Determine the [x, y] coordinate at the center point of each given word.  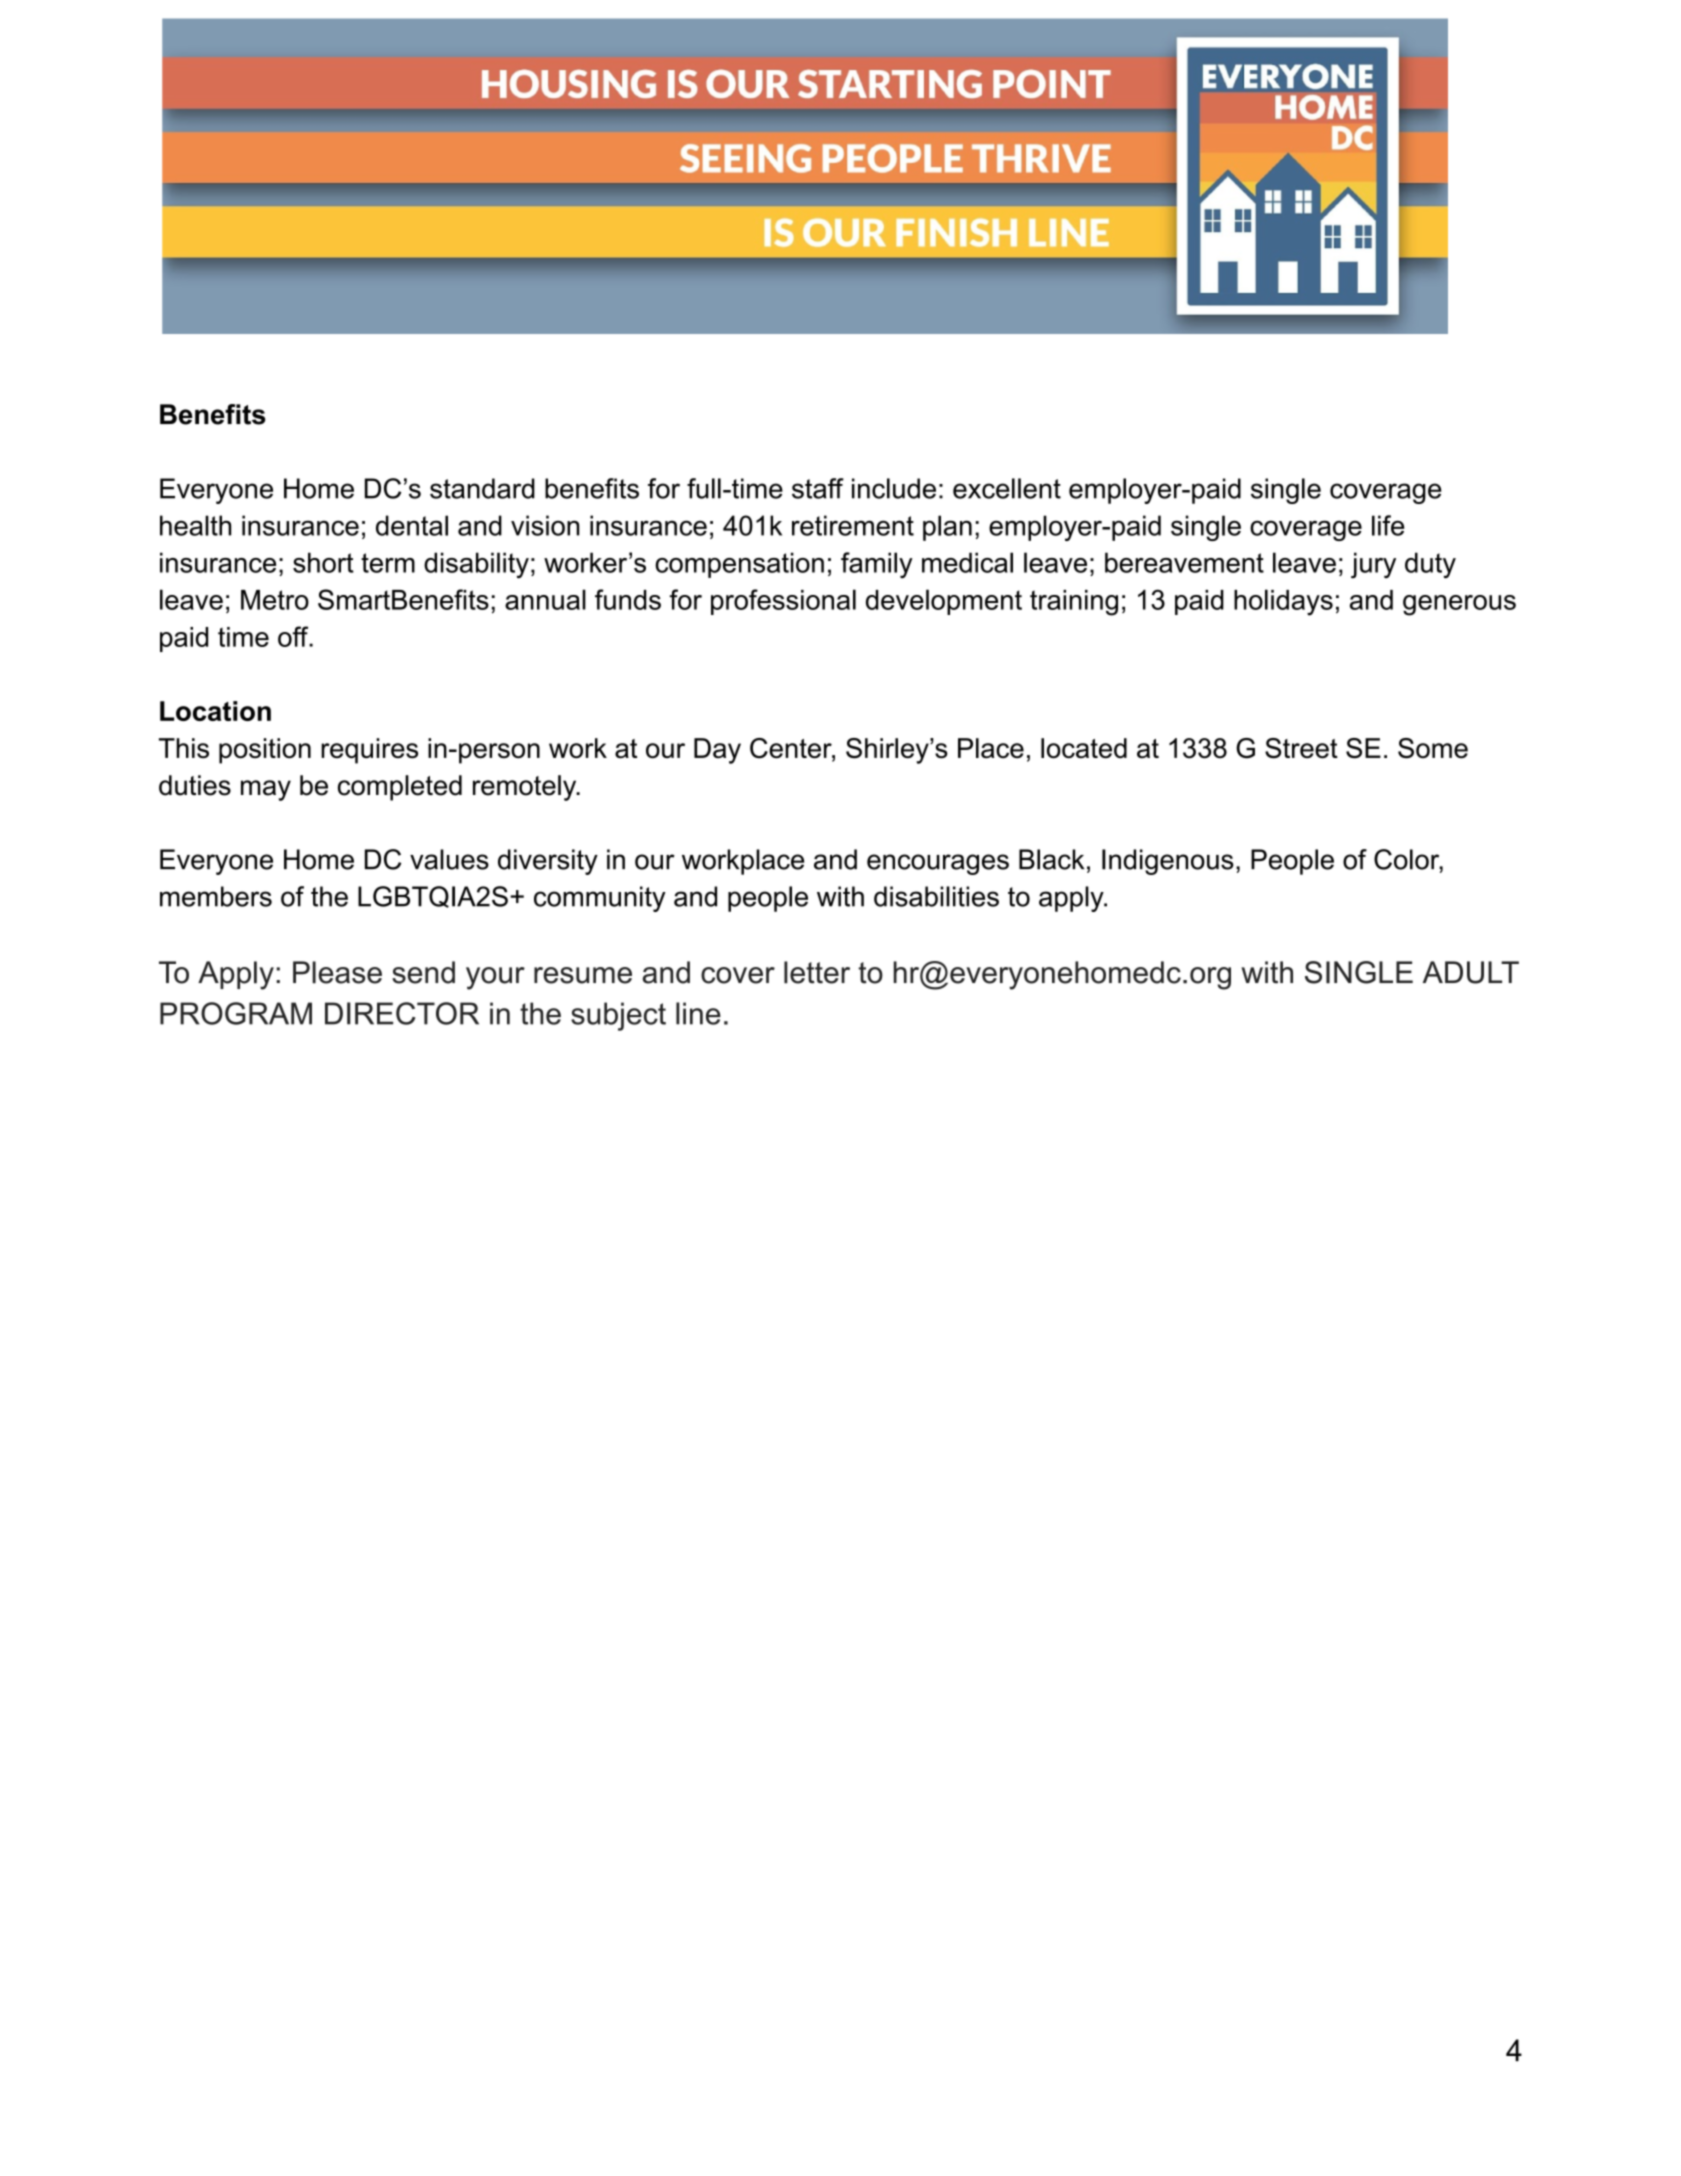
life [1388, 525]
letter [817, 972]
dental [412, 525]
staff [818, 488]
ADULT [1471, 972]
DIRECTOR [402, 1013]
